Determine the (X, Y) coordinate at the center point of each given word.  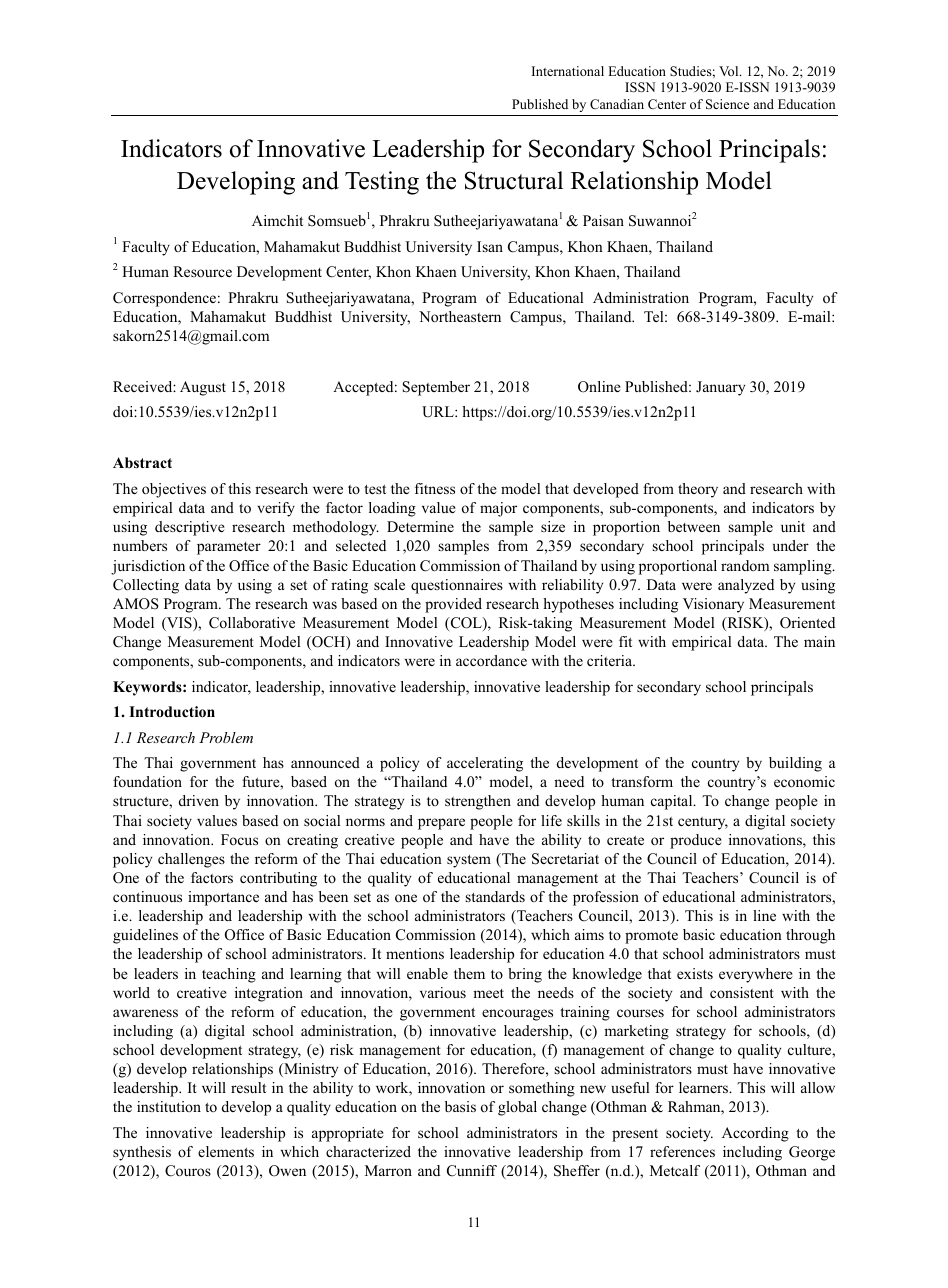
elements (226, 1151)
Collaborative (252, 623)
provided (453, 605)
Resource (202, 271)
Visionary (713, 605)
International (568, 71)
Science (727, 104)
